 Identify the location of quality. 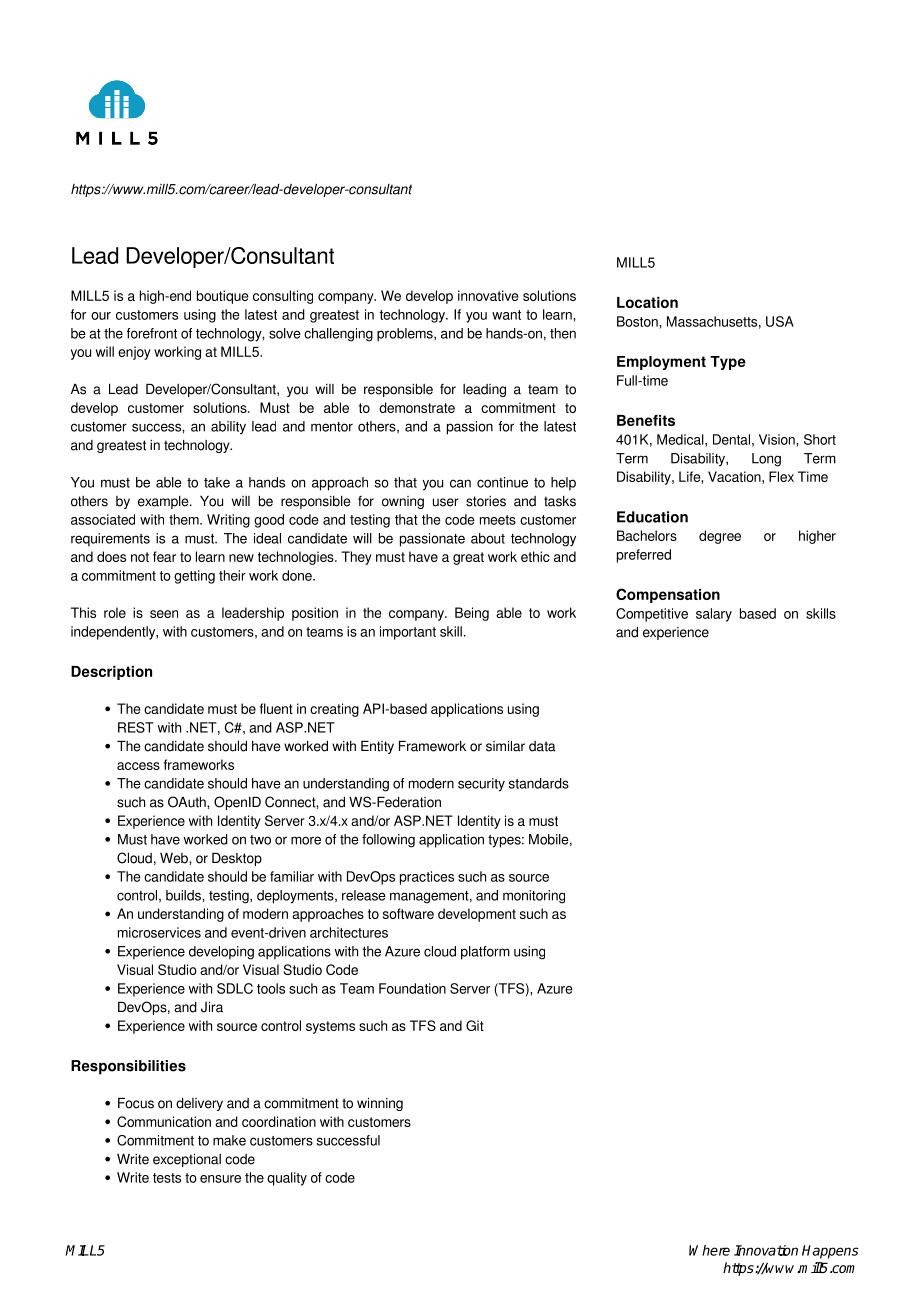
(287, 1179).
